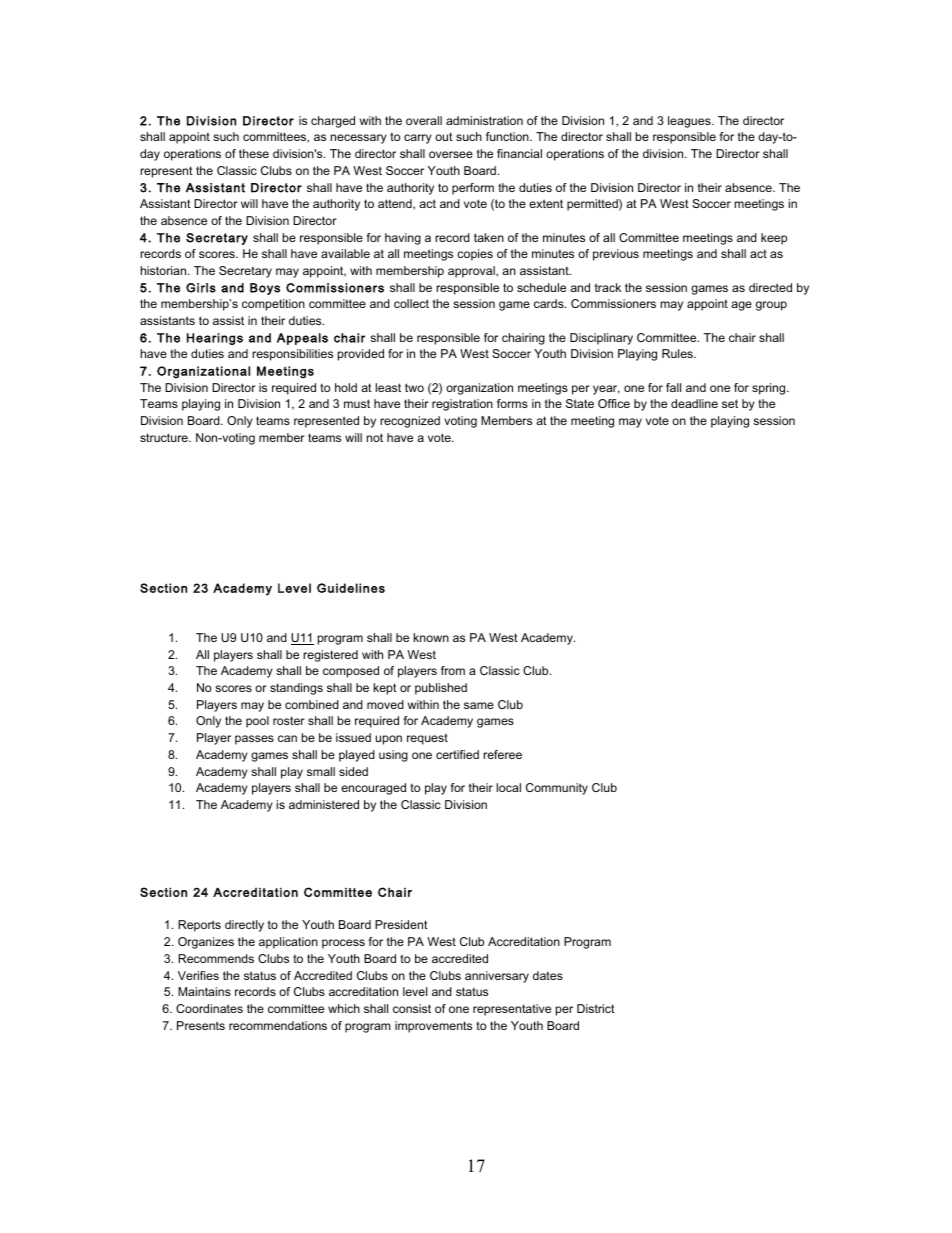 The height and width of the page is (1233, 952). What do you see at coordinates (431, 637) in the page?
I see `known` at bounding box center [431, 637].
